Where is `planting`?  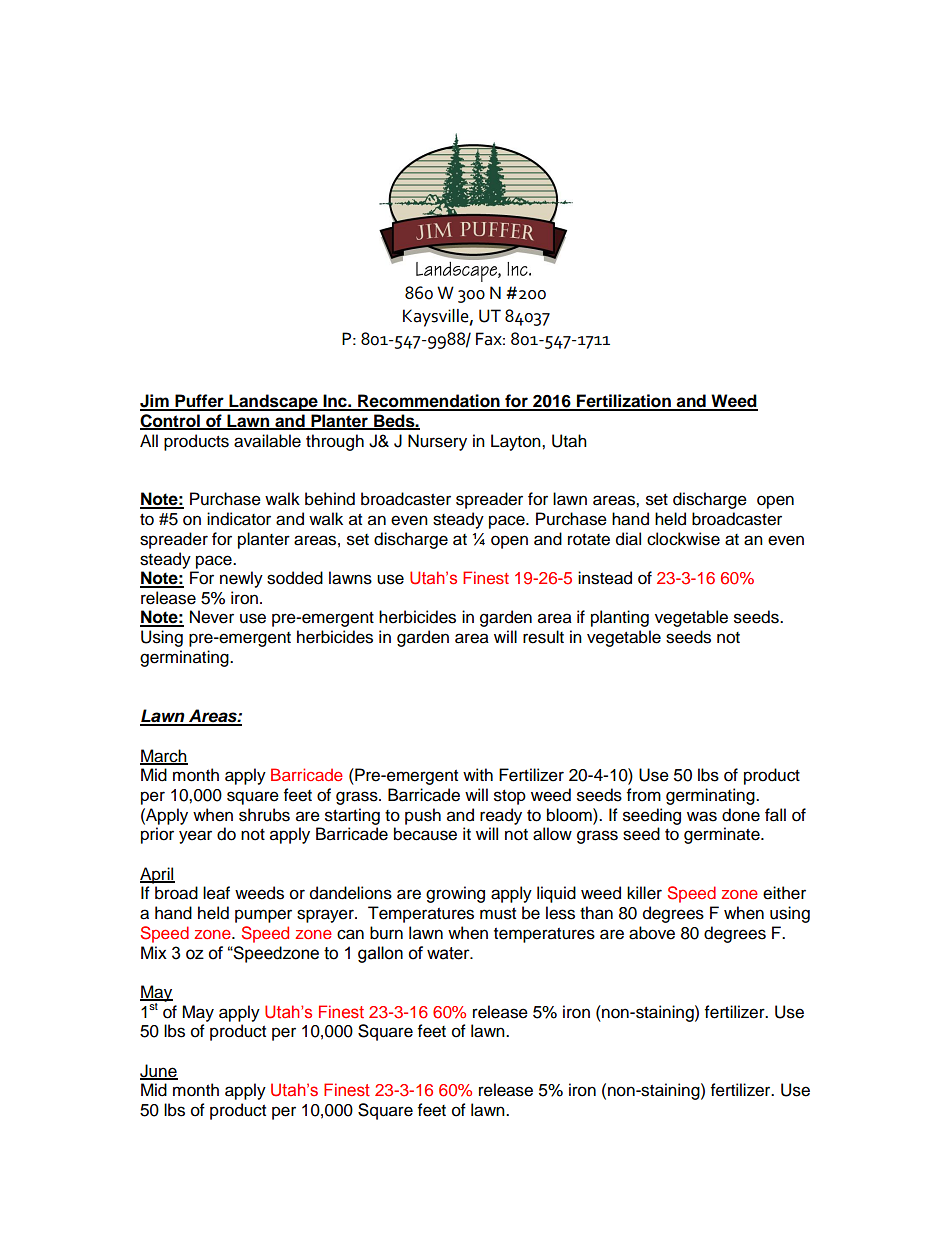
planting is located at coordinates (620, 618).
